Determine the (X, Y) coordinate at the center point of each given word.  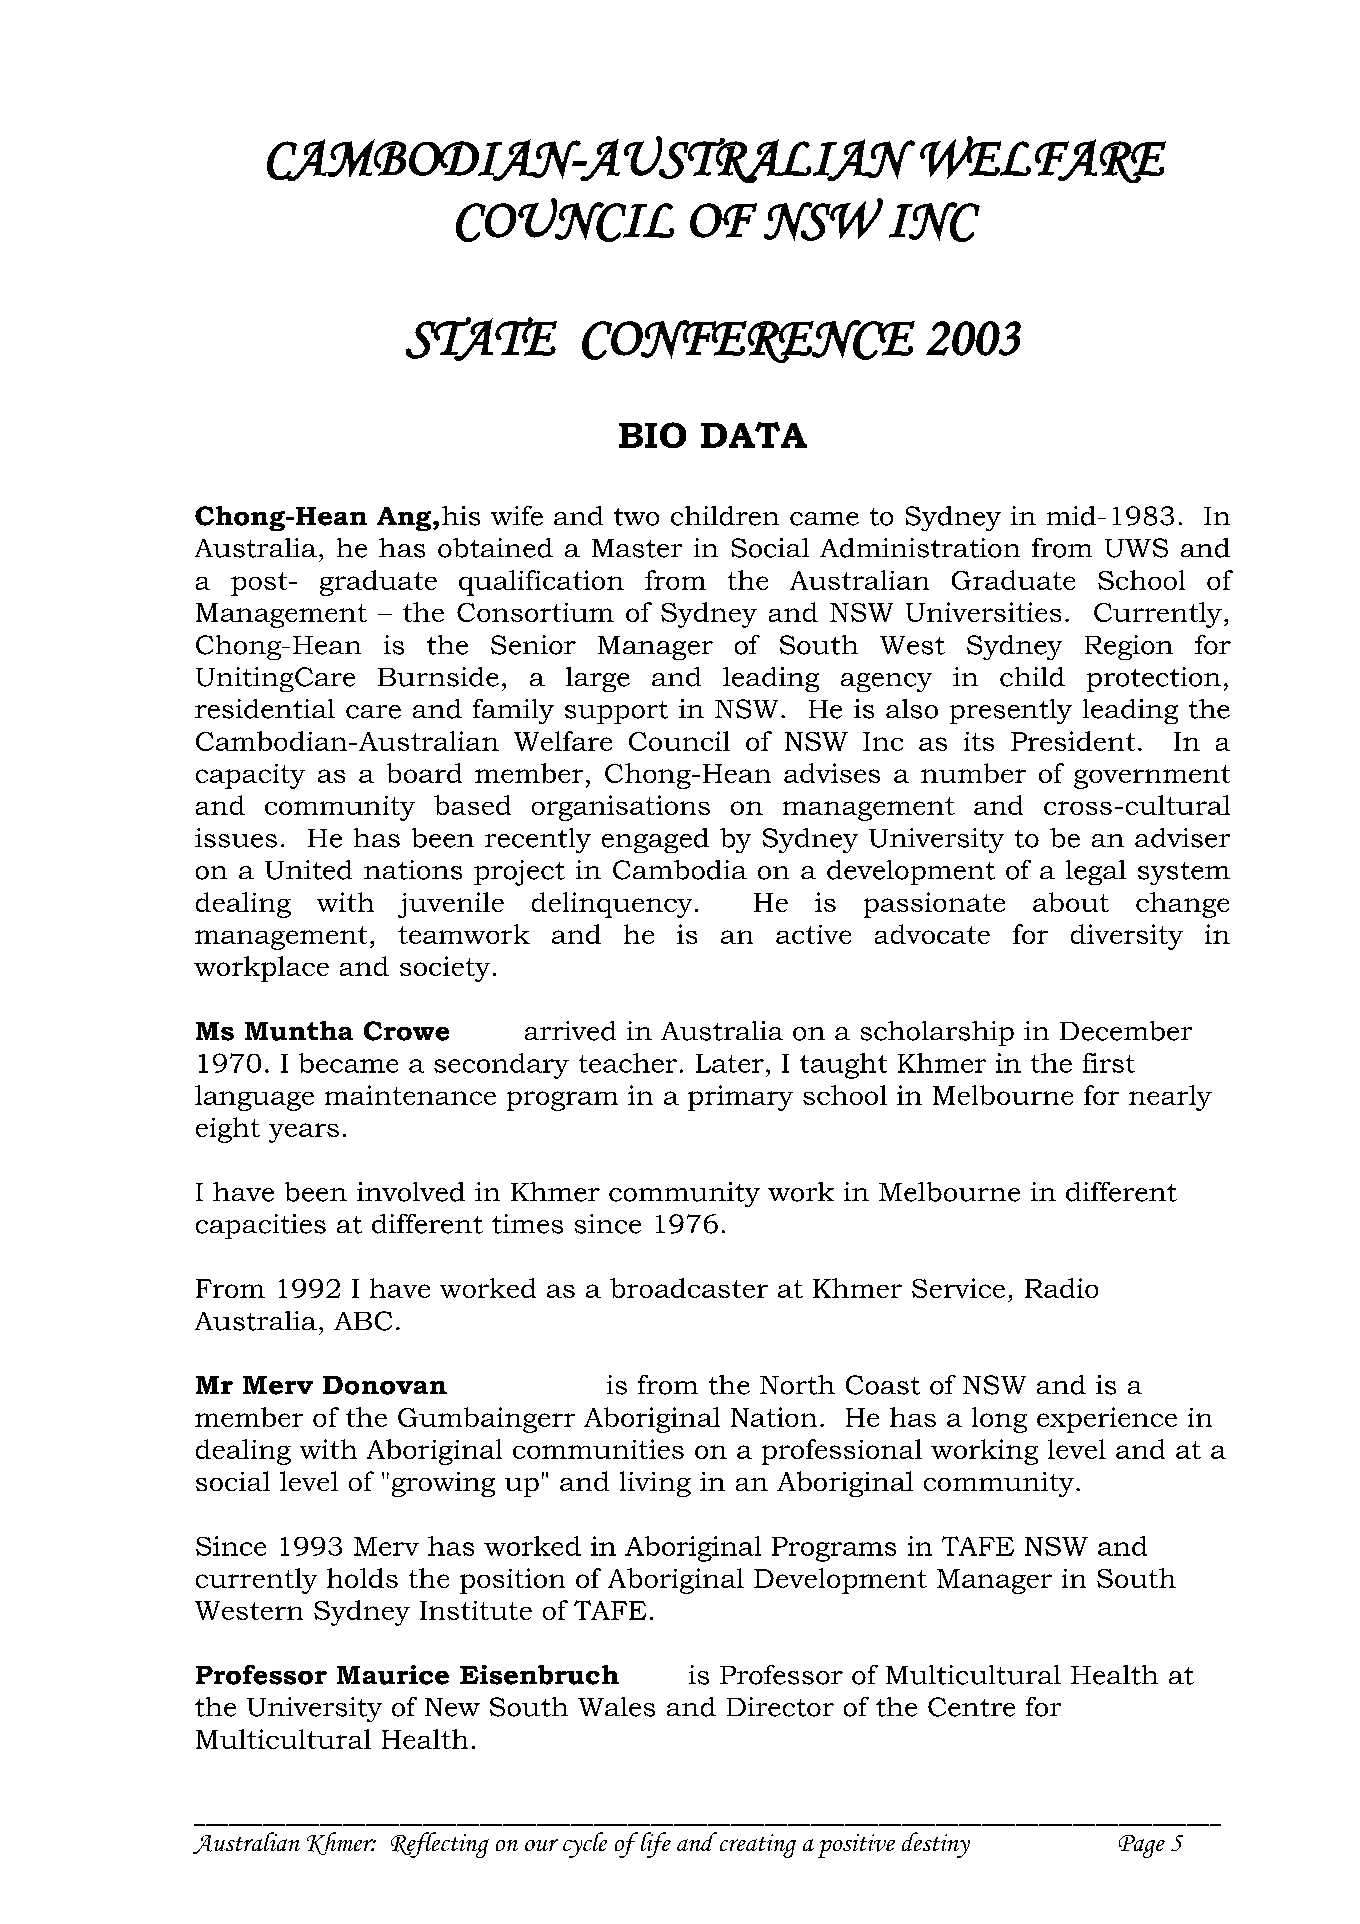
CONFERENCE (748, 341)
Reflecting (440, 1845)
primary (740, 1098)
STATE (481, 339)
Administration (920, 548)
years (304, 1133)
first (1109, 1063)
